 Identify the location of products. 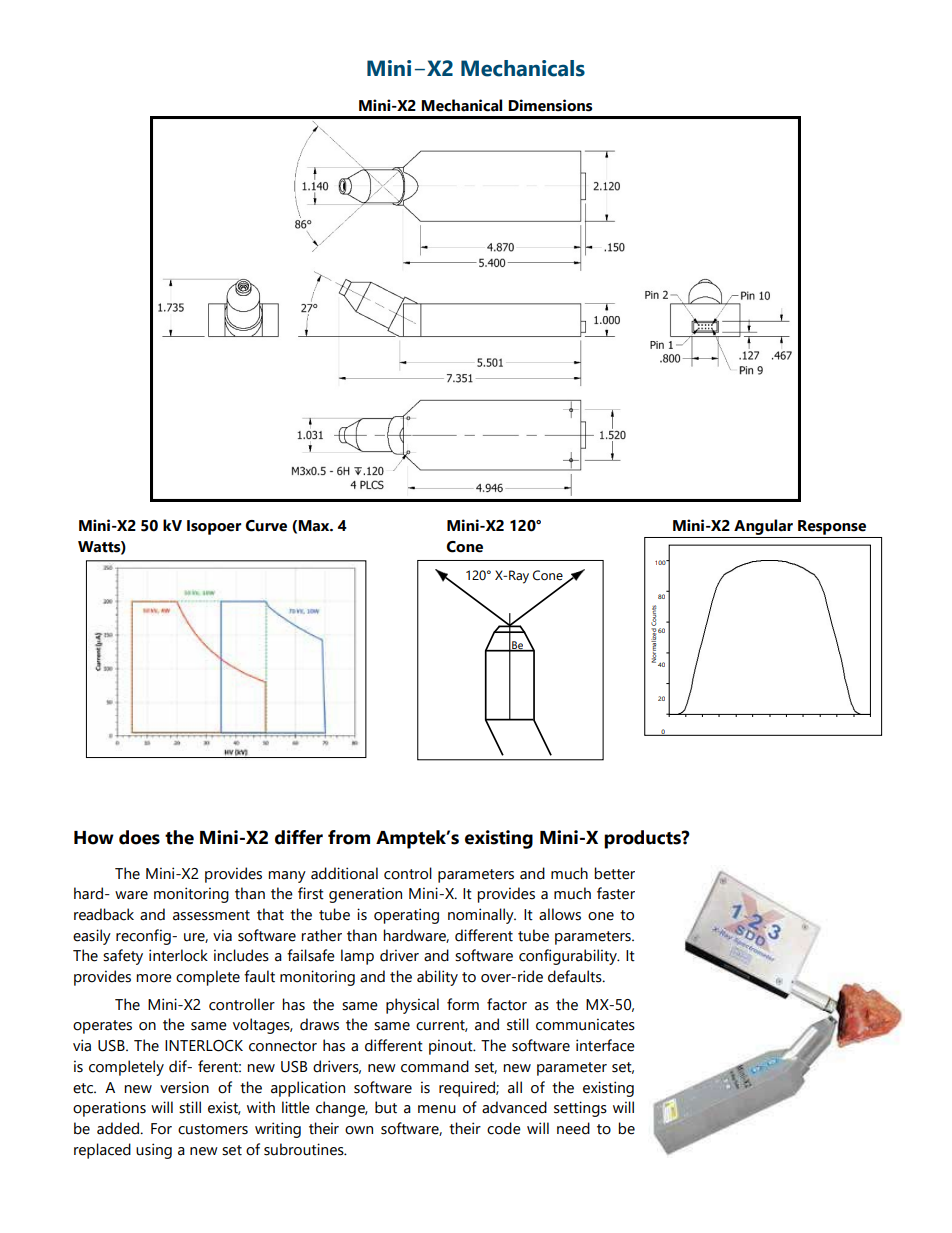
(643, 839).
